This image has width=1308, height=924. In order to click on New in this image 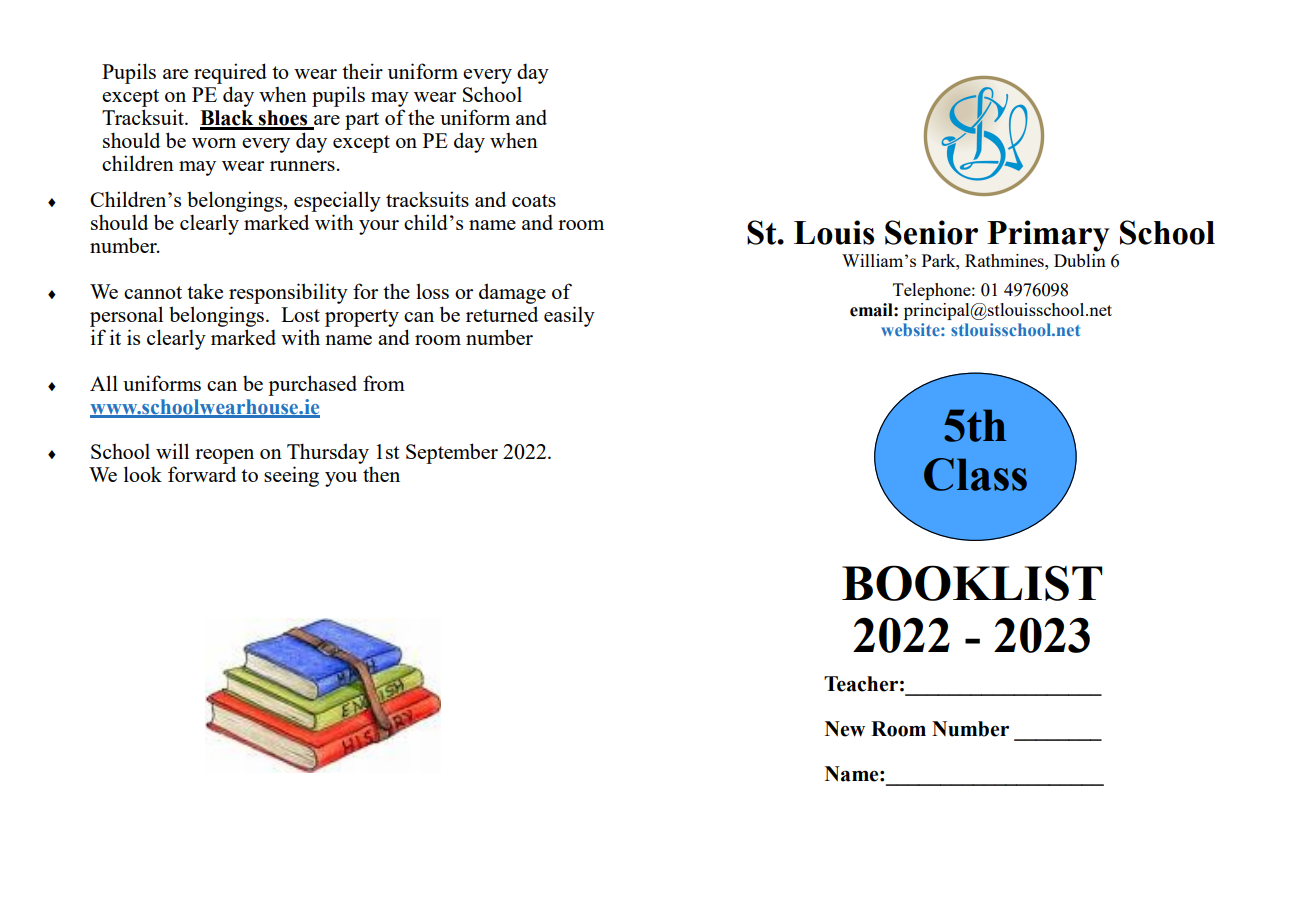, I will do `click(845, 729)`.
